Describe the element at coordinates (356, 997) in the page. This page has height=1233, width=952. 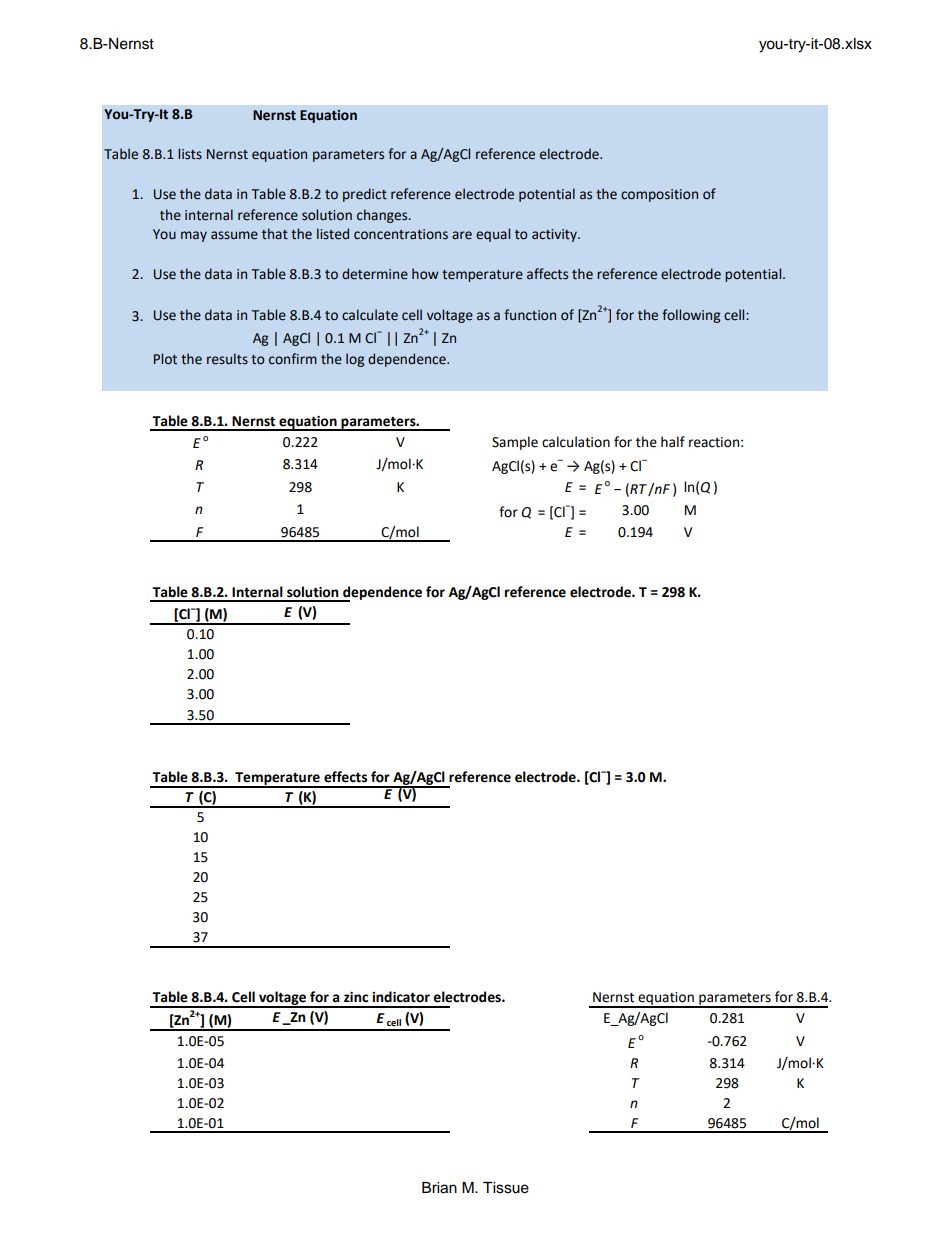
I see `zinc` at that location.
